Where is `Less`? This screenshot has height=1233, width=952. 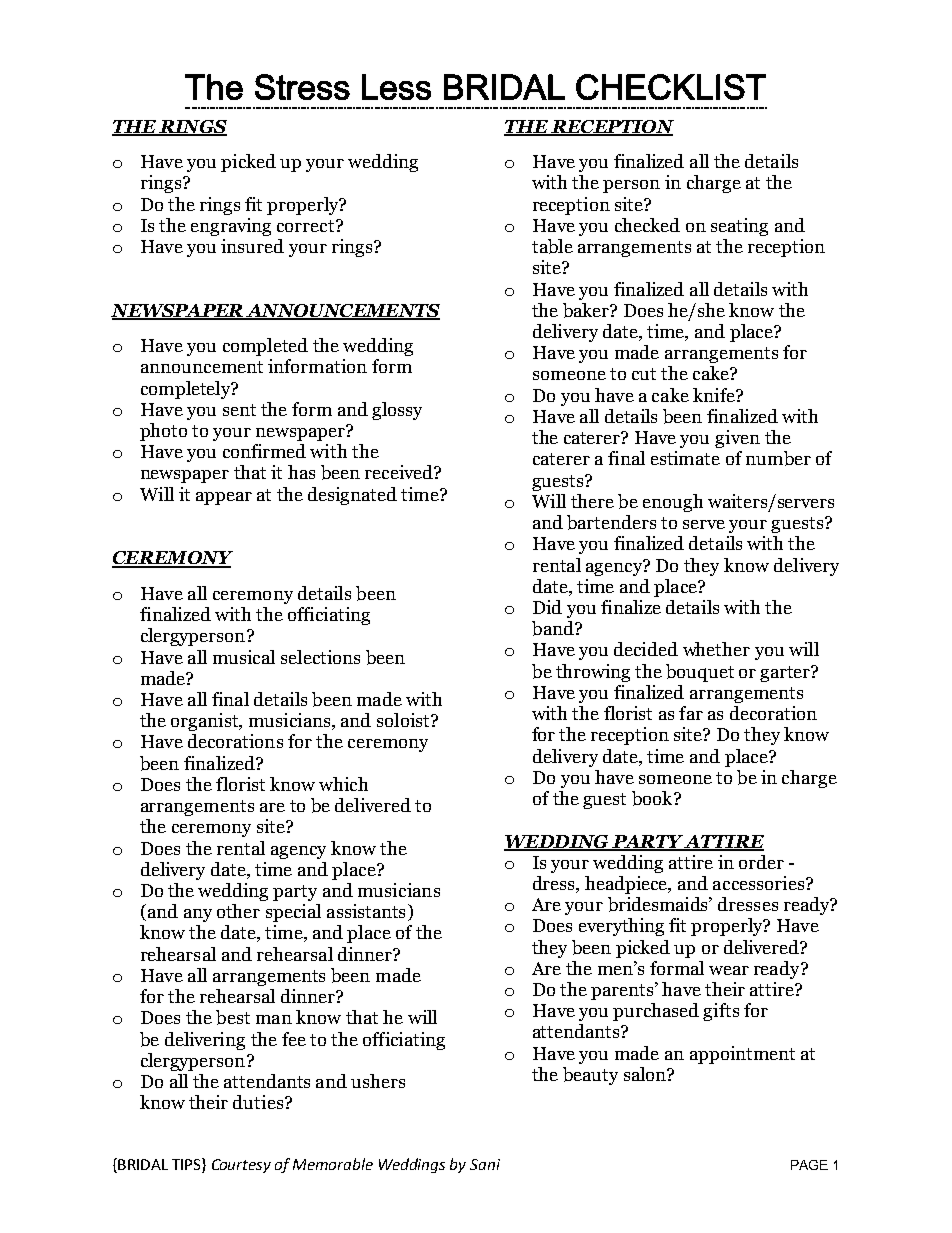
Less is located at coordinates (396, 87).
